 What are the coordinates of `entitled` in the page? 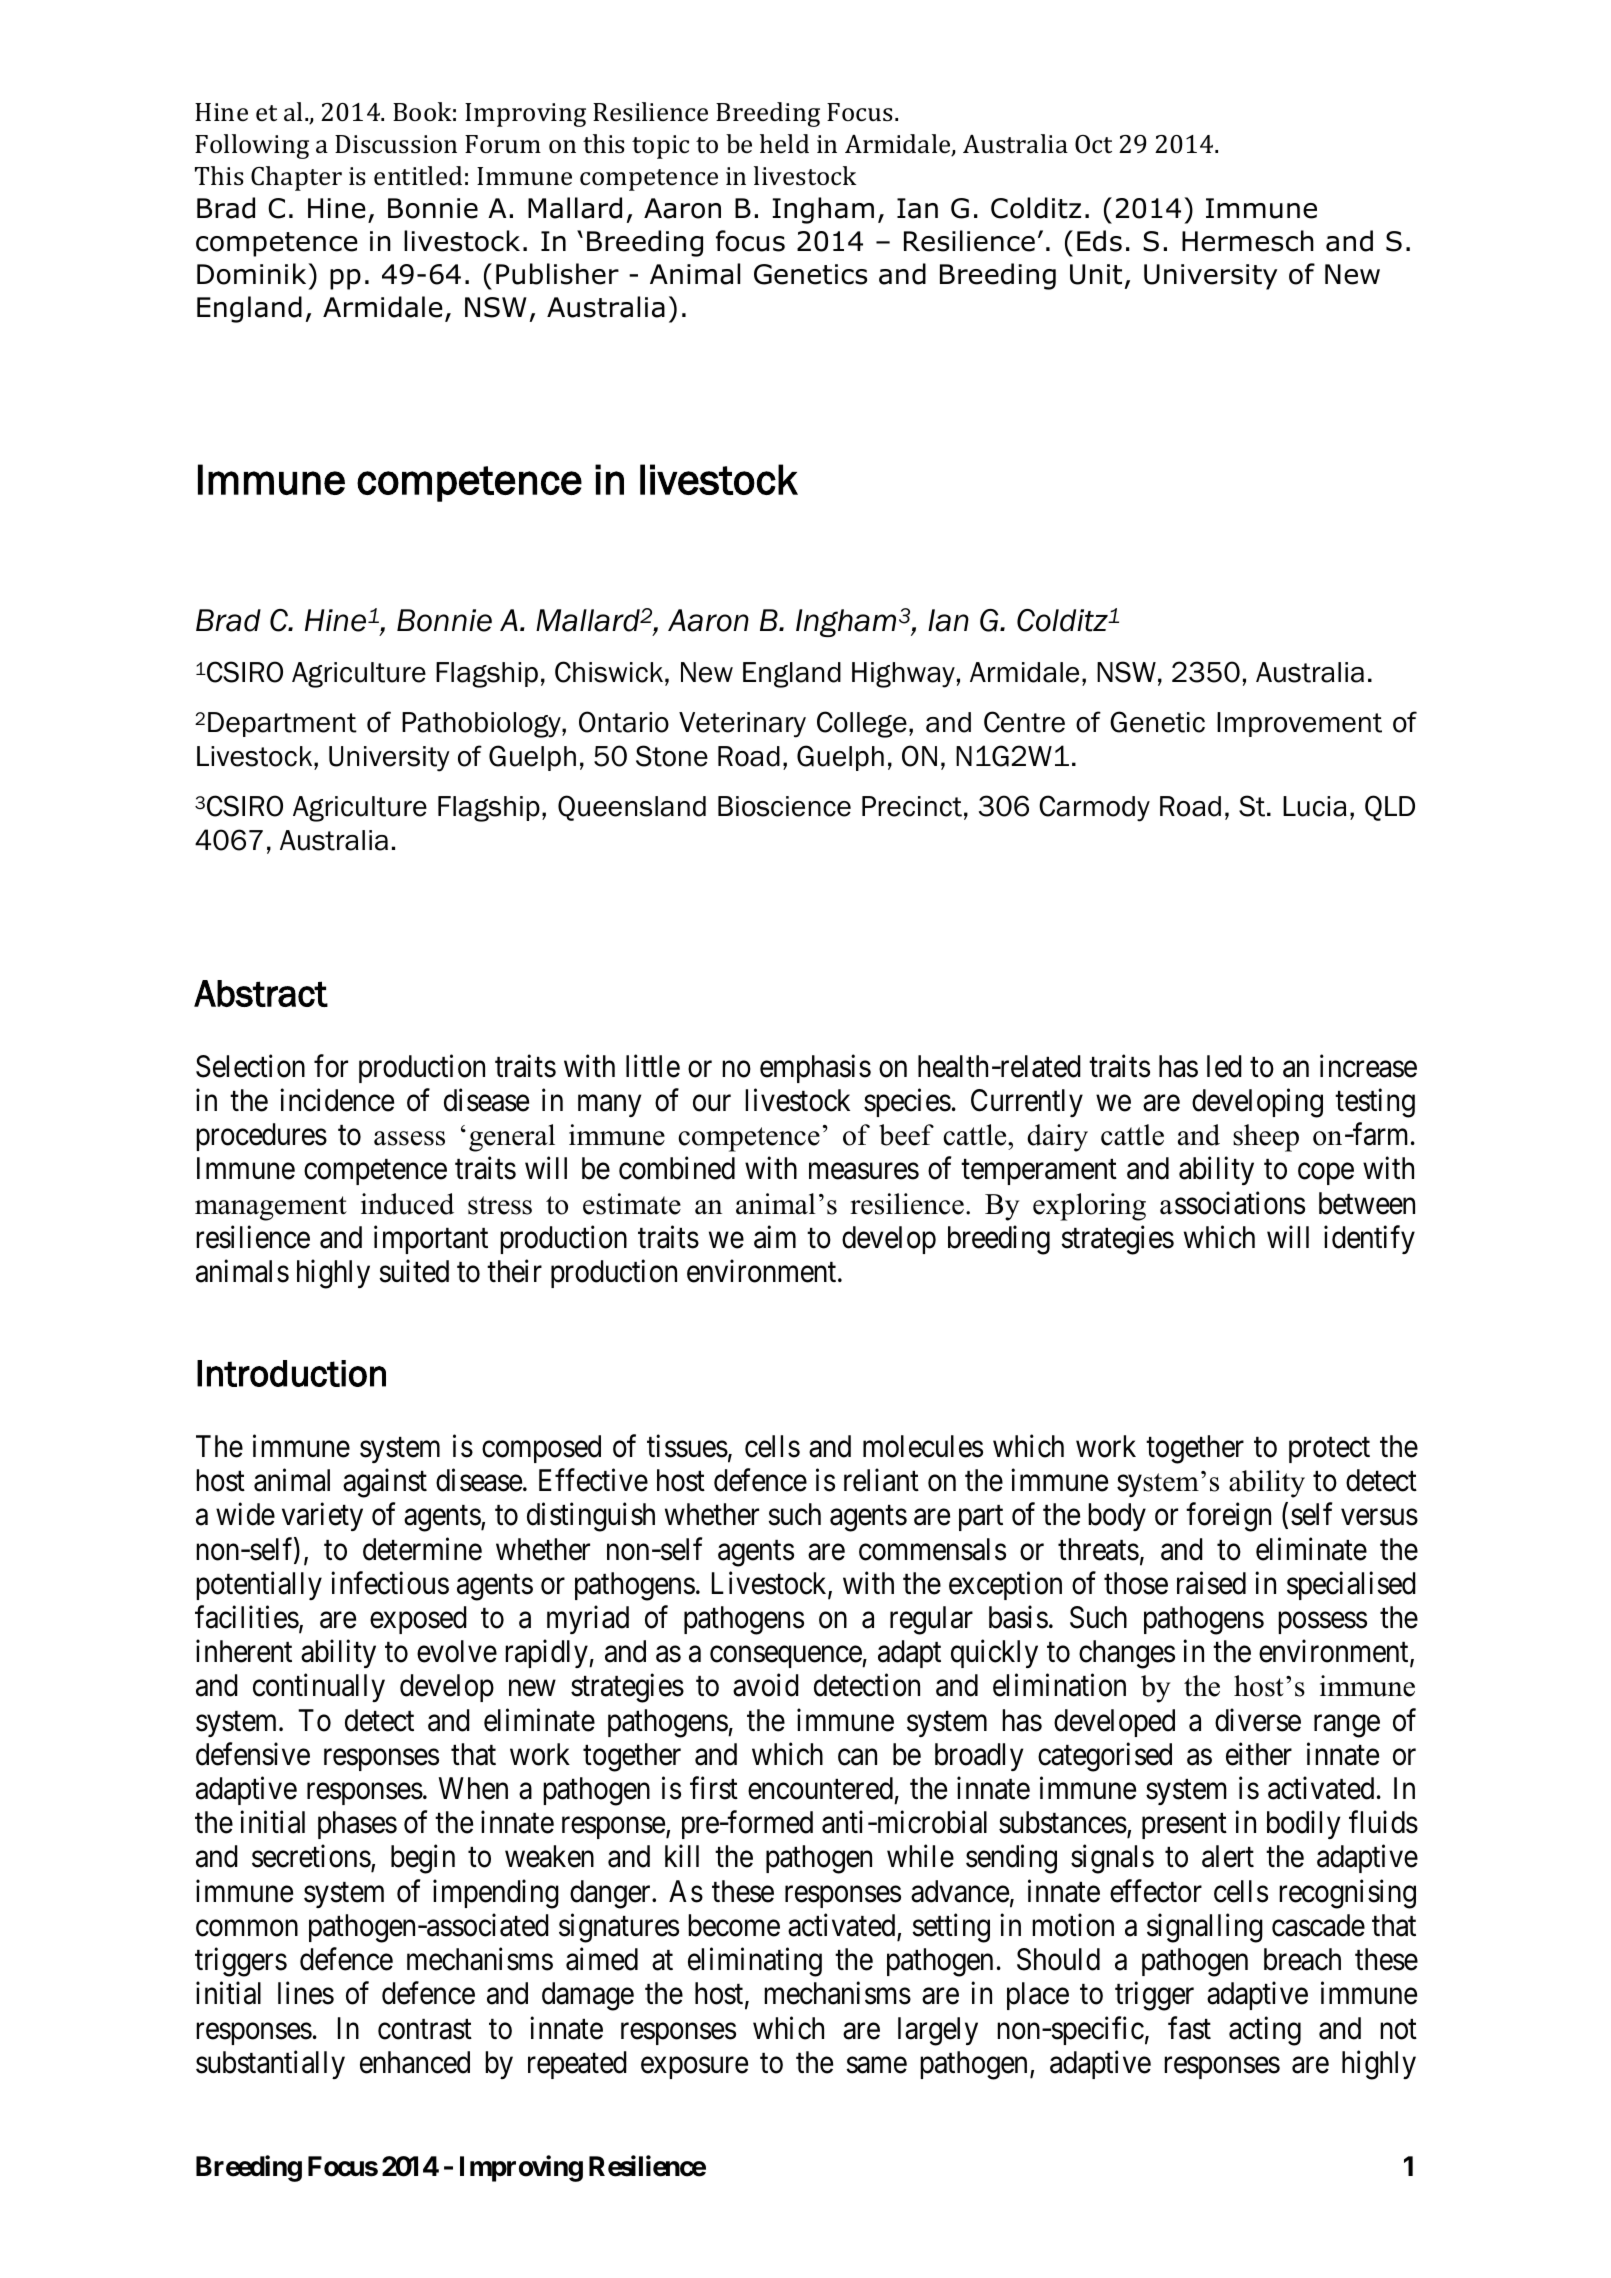 It's located at (418, 176).
